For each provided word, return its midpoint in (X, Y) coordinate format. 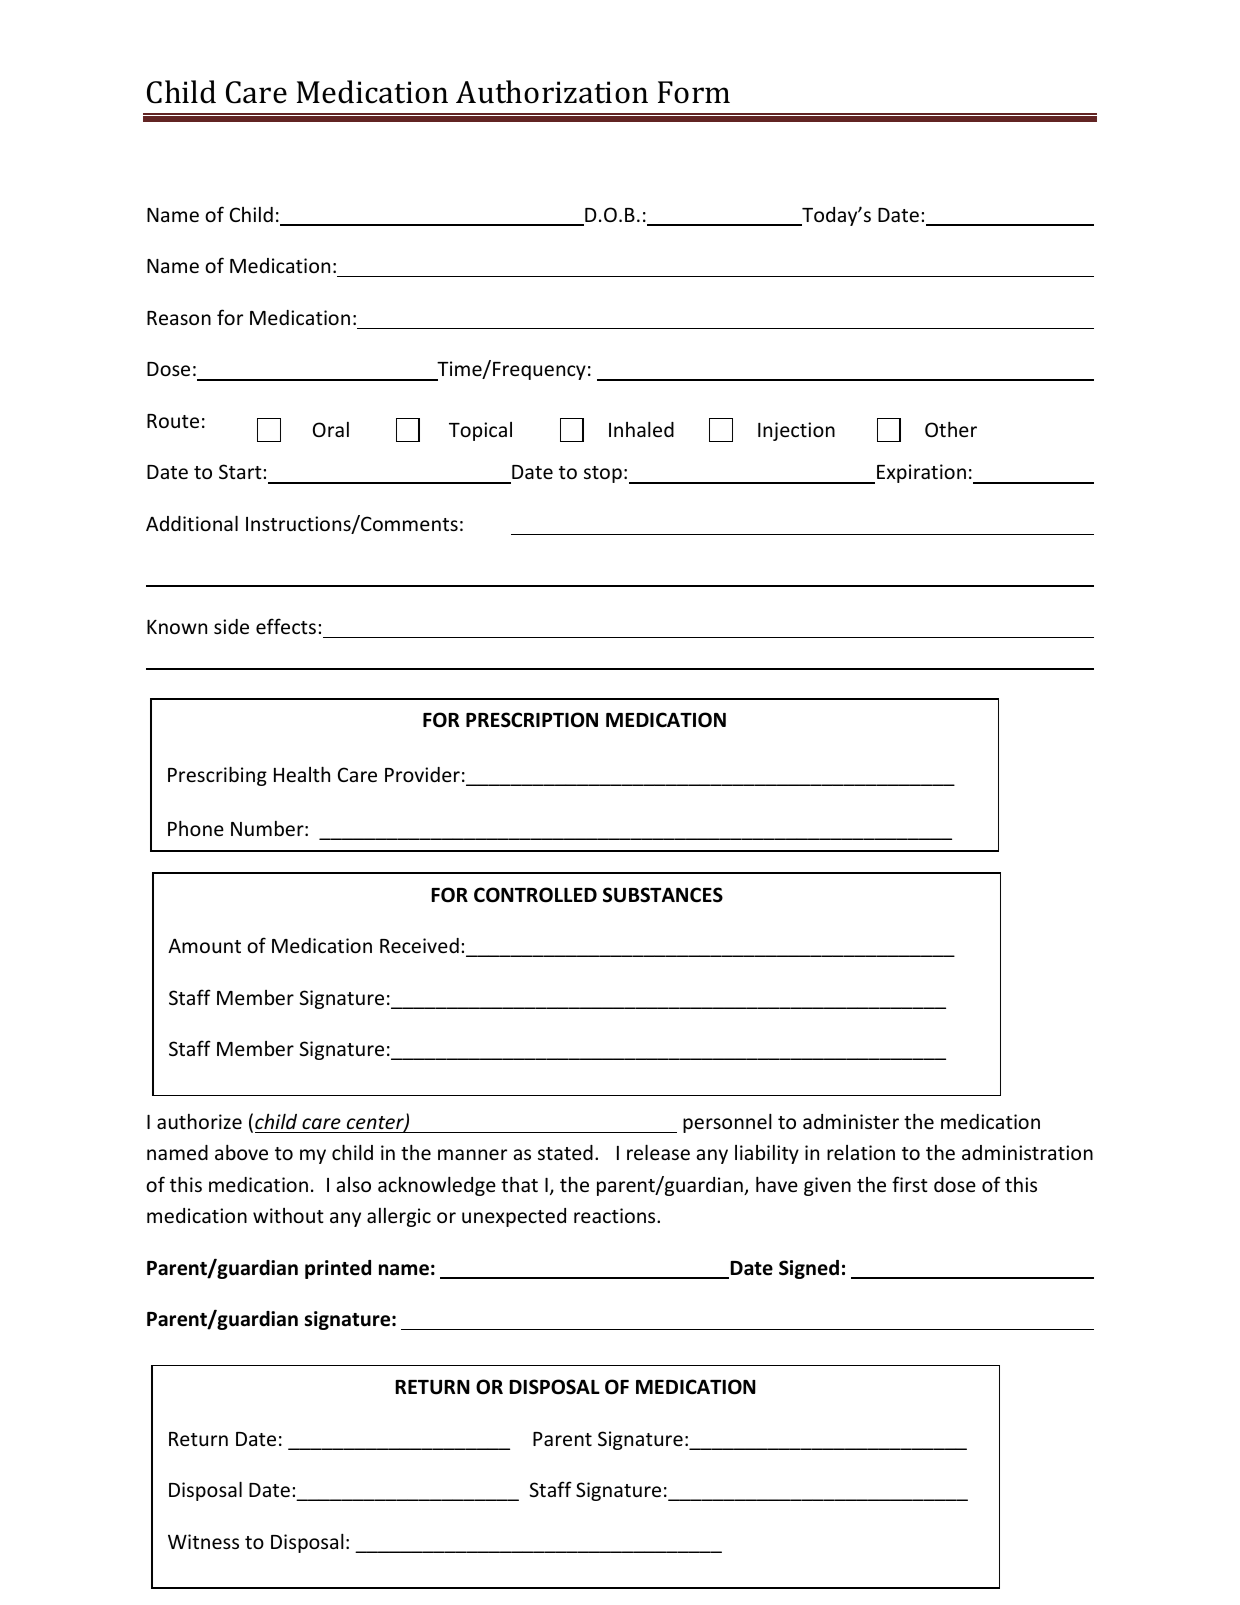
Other (951, 429)
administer (851, 1121)
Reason (179, 318)
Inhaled (641, 429)
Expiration (921, 473)
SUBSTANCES (663, 895)
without (288, 1215)
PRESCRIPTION (532, 720)
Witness (203, 1541)
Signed (809, 1269)
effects (286, 626)
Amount (204, 945)
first (910, 1184)
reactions (616, 1215)
